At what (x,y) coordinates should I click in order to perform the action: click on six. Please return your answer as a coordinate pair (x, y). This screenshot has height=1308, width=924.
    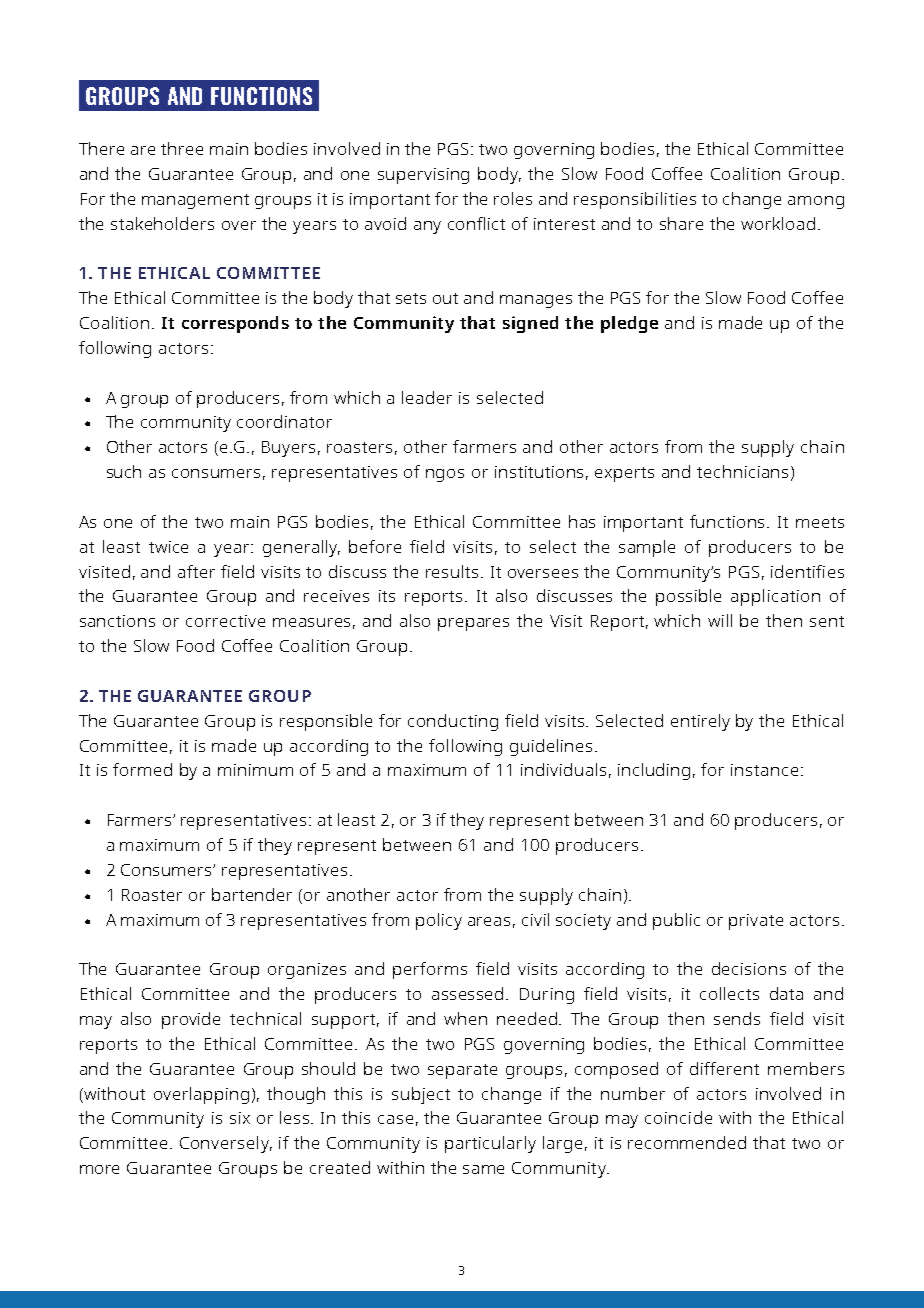
    Looking at the image, I should click on (240, 1118).
